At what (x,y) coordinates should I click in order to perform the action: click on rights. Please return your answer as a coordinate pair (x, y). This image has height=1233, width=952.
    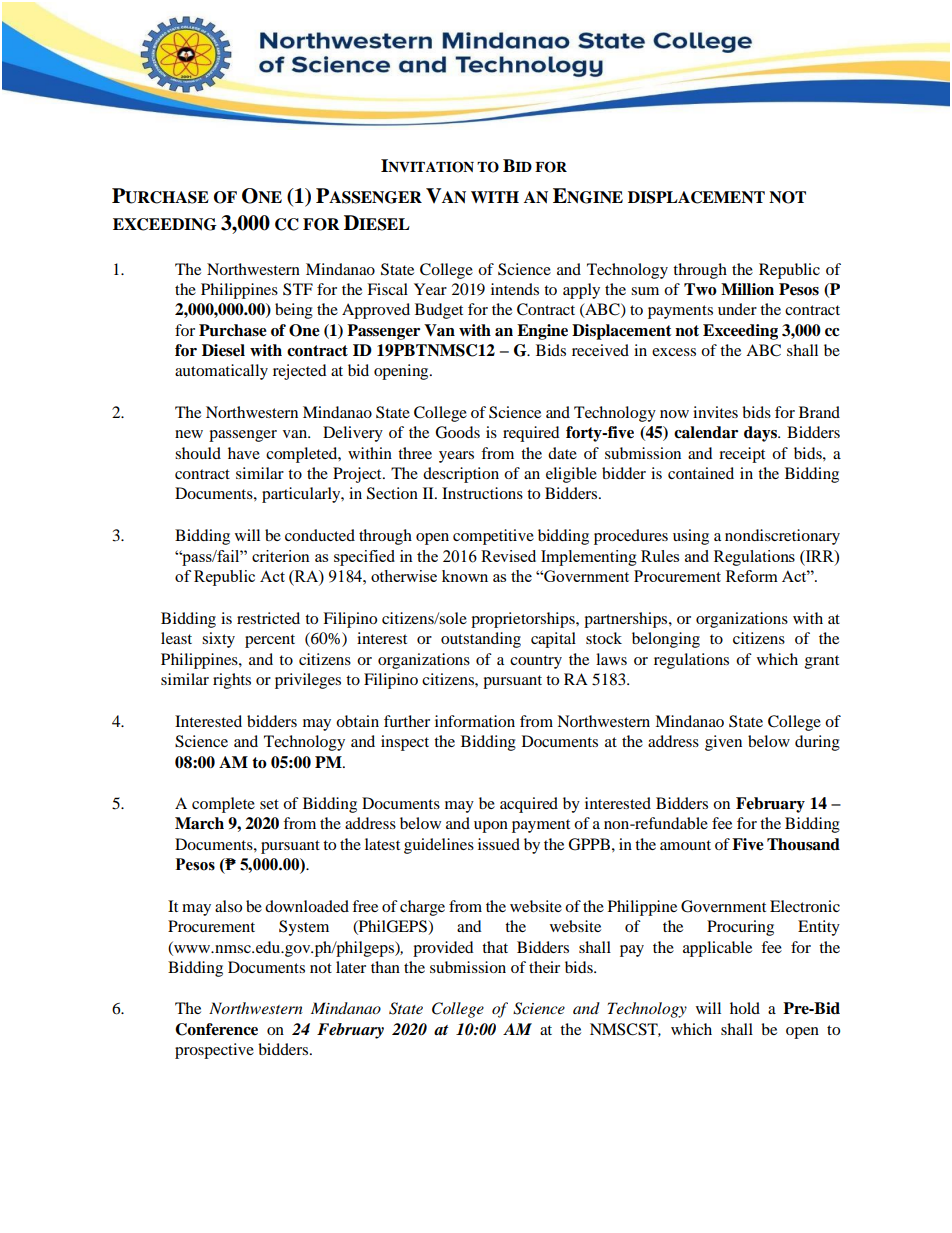
    Looking at the image, I should click on (232, 681).
